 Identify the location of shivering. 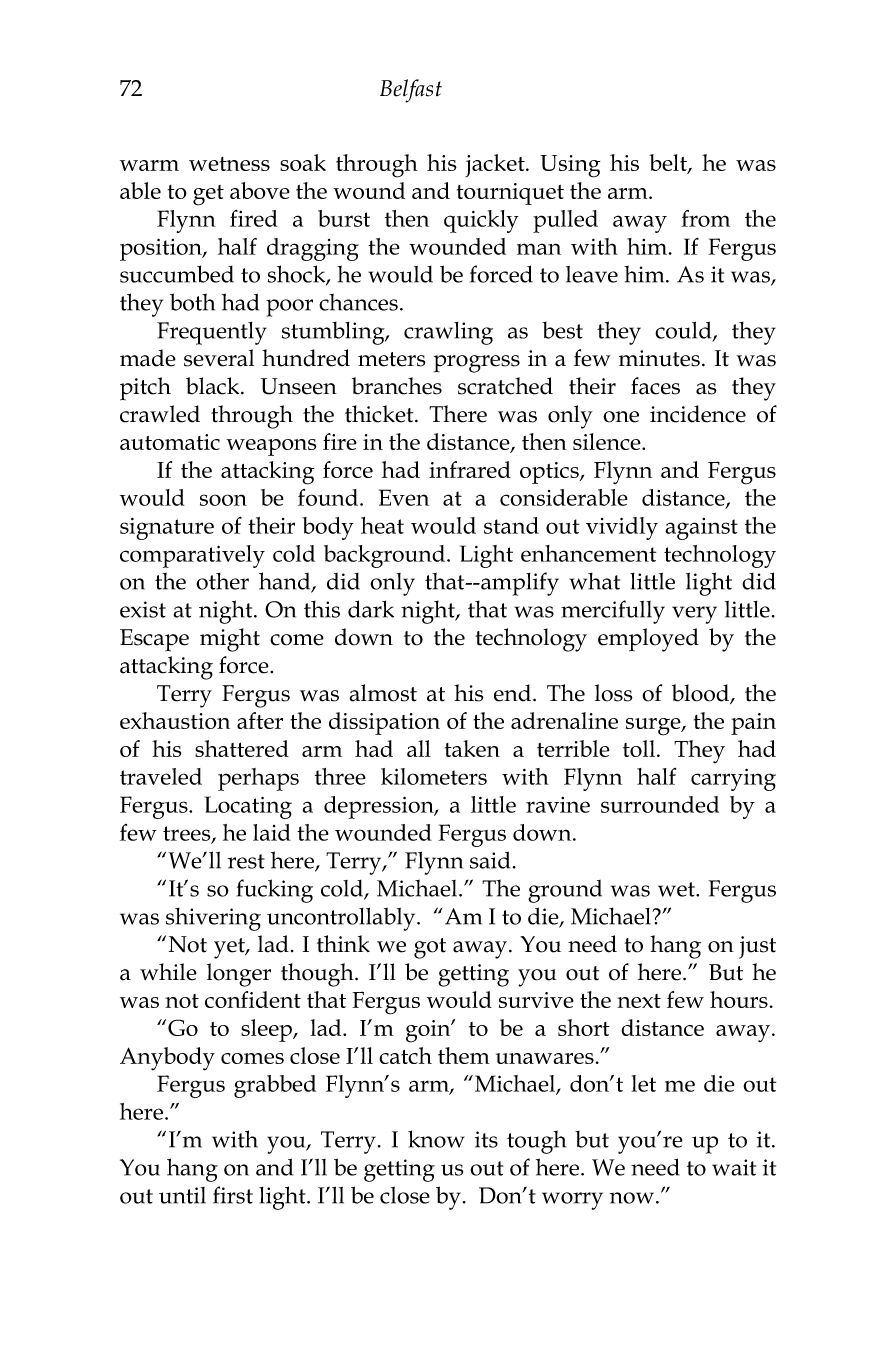
(213, 919).
